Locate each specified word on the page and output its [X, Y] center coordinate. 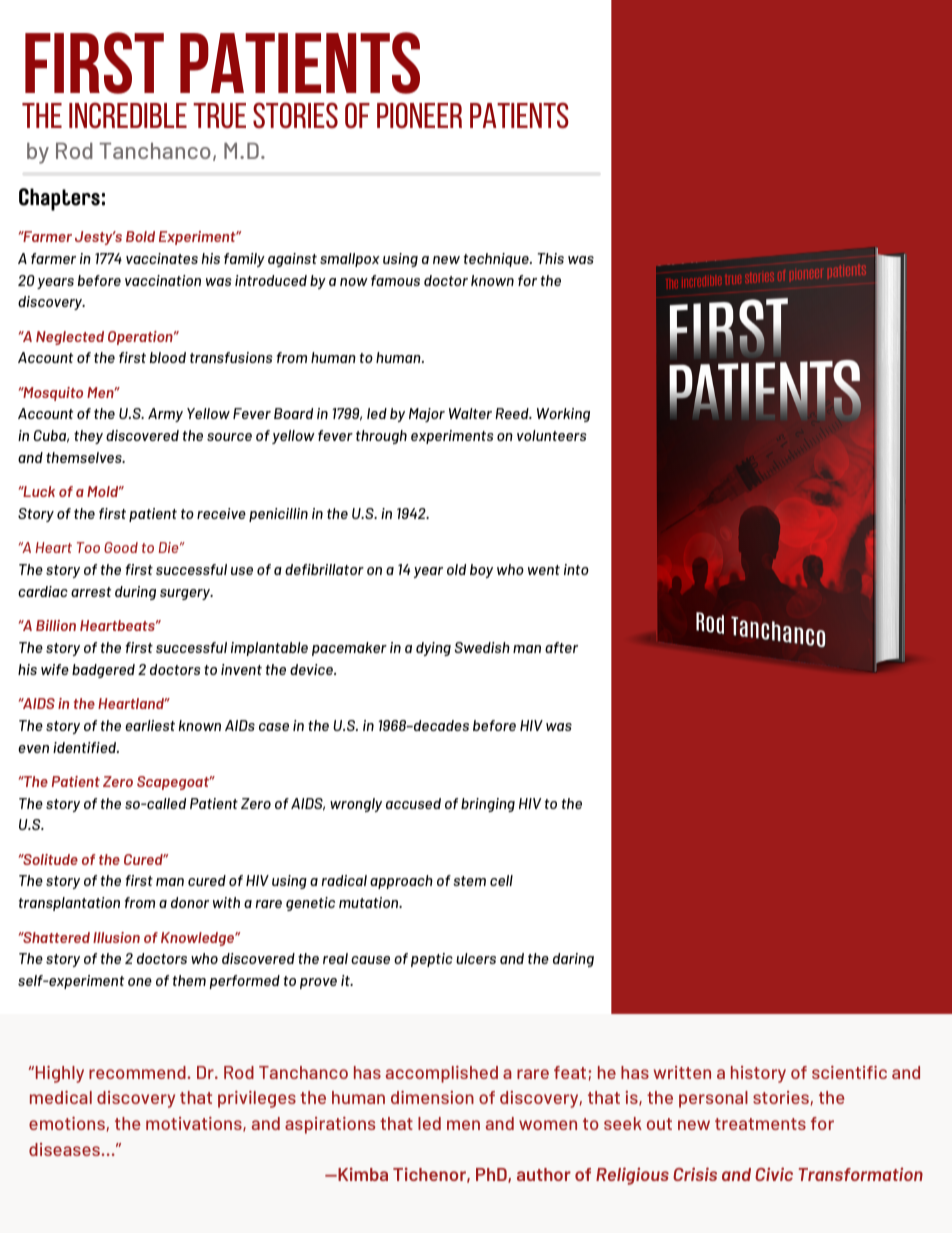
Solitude [49, 859]
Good [121, 547]
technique [497, 260]
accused [413, 803]
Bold [140, 236]
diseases [65, 1149]
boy [481, 571]
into [576, 569]
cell [501, 880]
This [551, 258]
